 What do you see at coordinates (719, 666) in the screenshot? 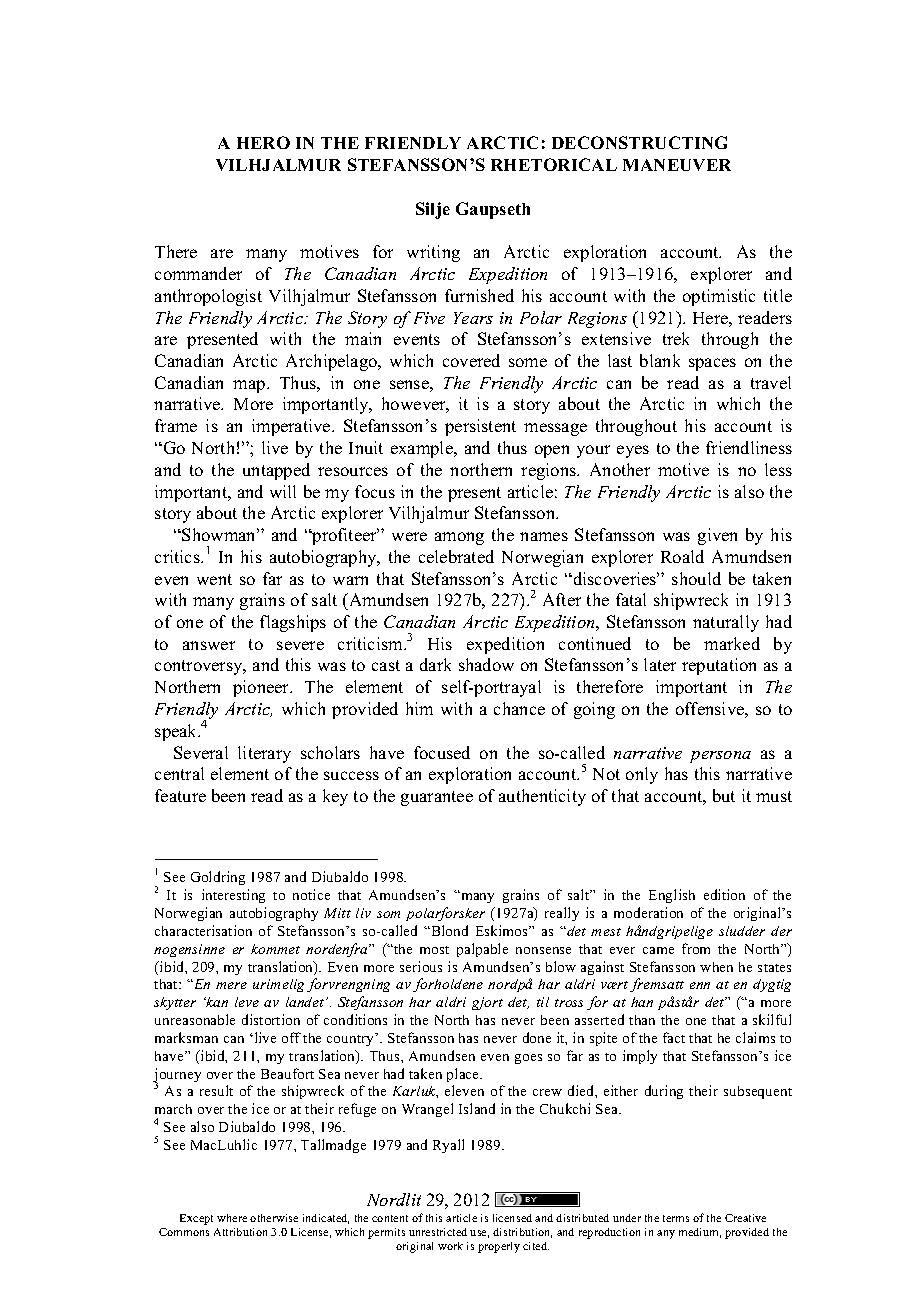
I see `reputation` at bounding box center [719, 666].
